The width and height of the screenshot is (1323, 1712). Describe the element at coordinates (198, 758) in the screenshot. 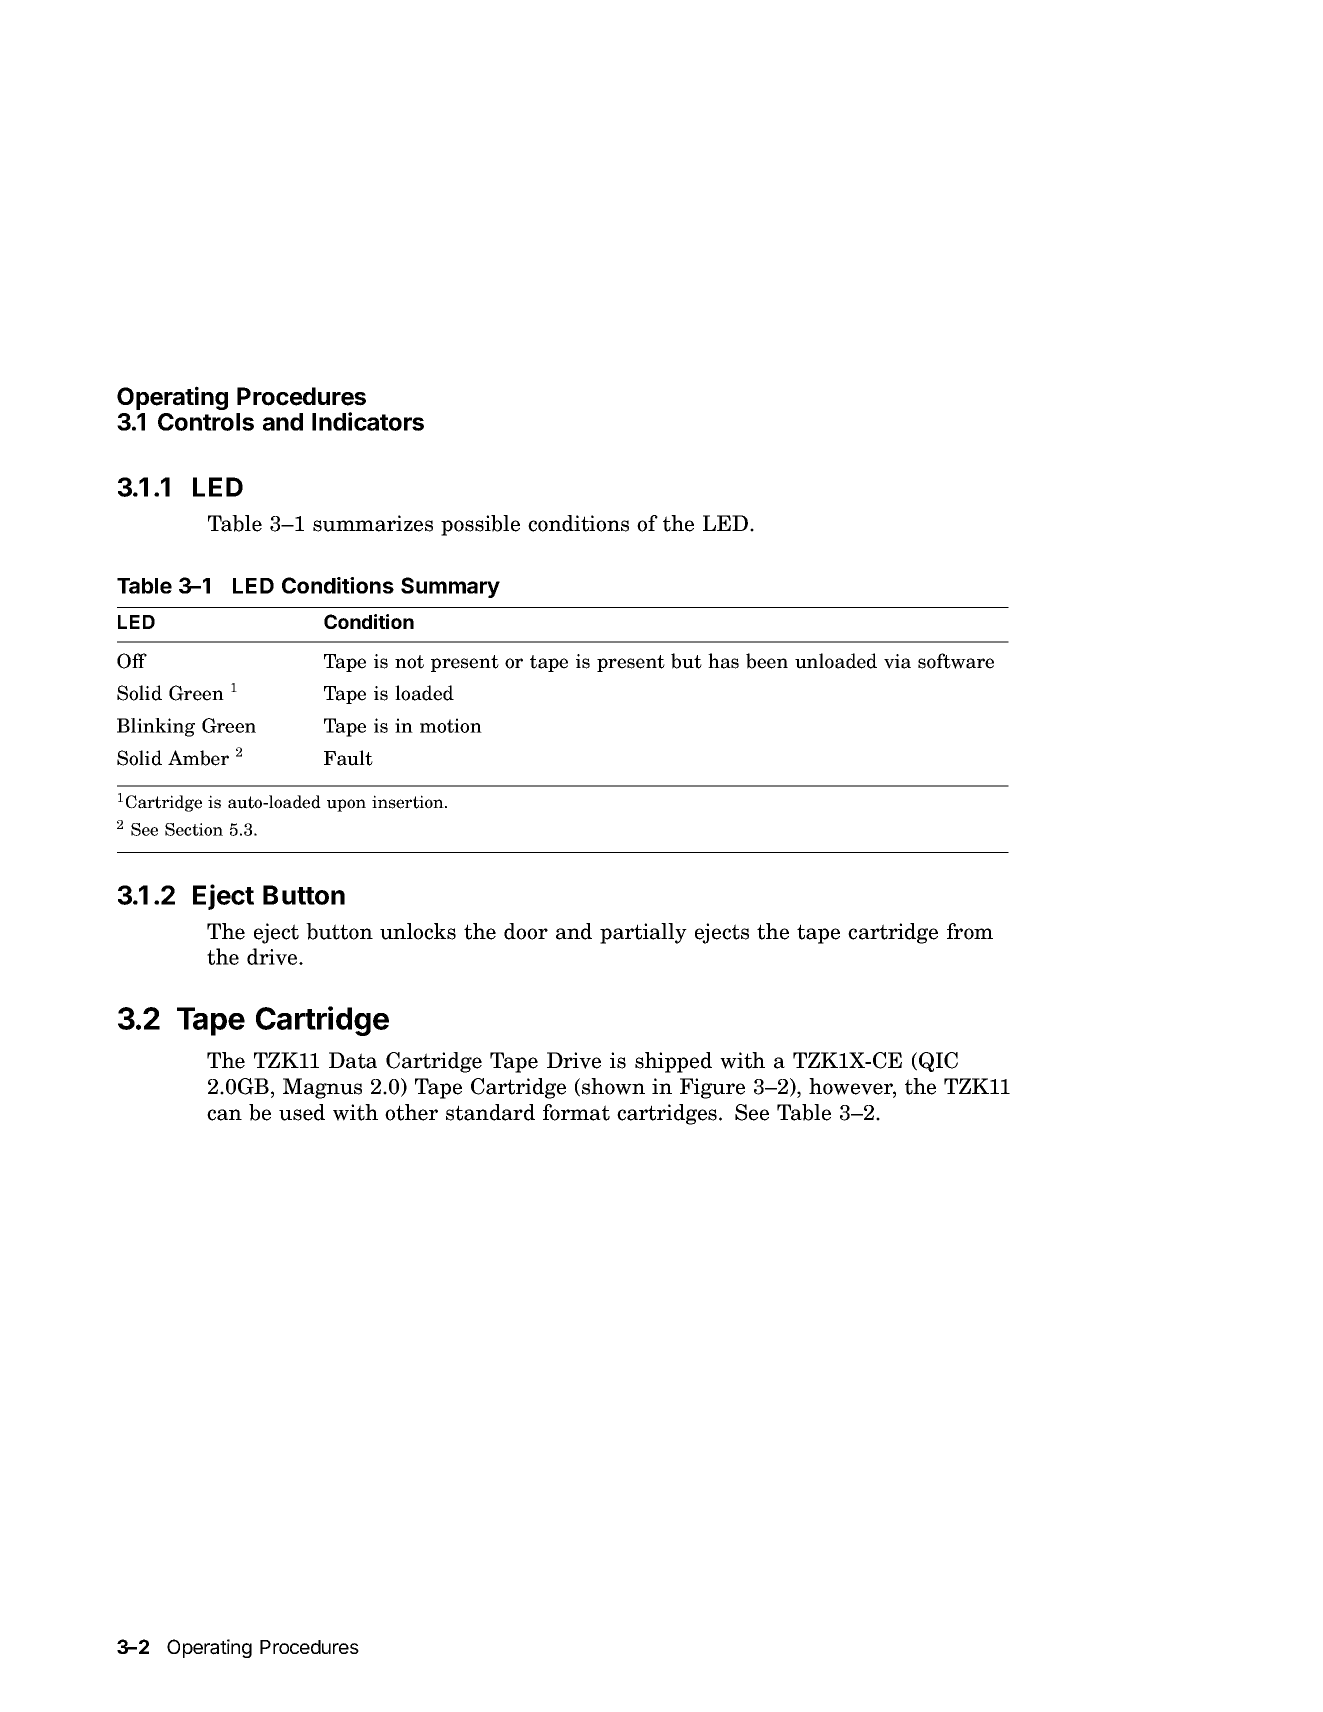

I see `Amber` at that location.
